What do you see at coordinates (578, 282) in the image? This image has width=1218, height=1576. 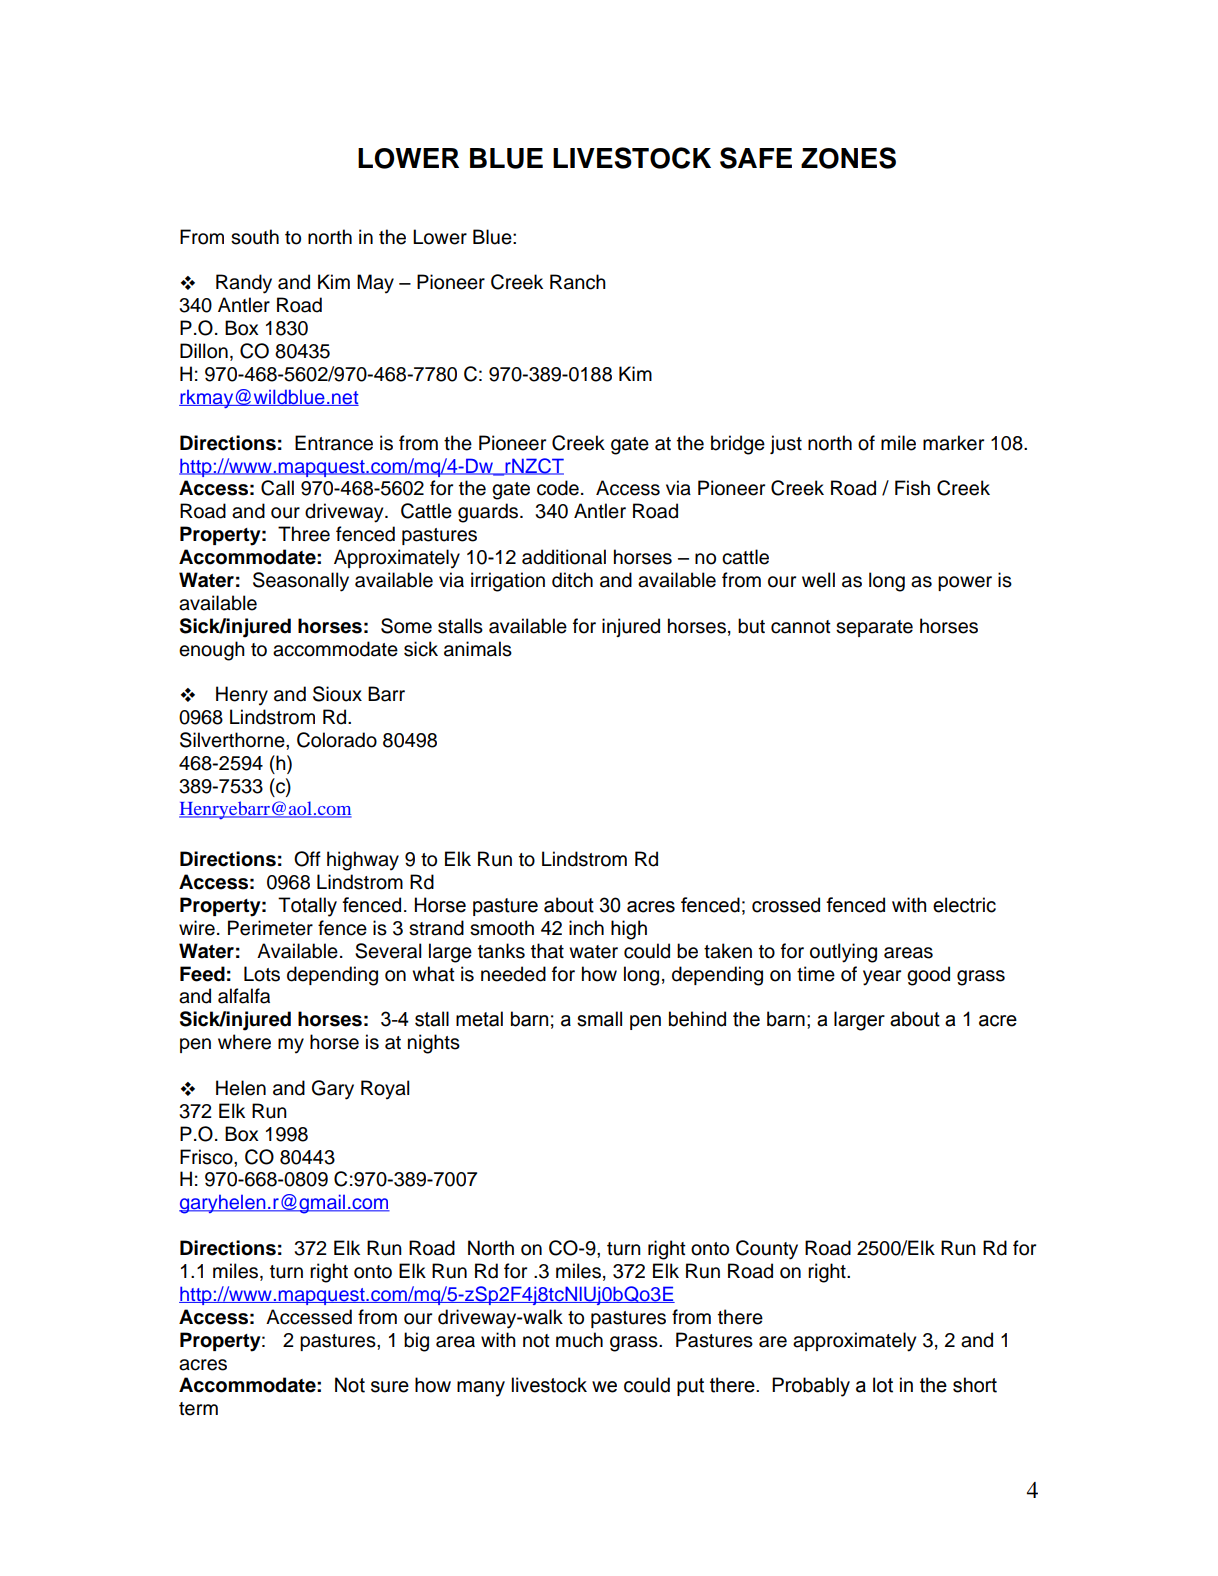 I see `Ranch` at bounding box center [578, 282].
